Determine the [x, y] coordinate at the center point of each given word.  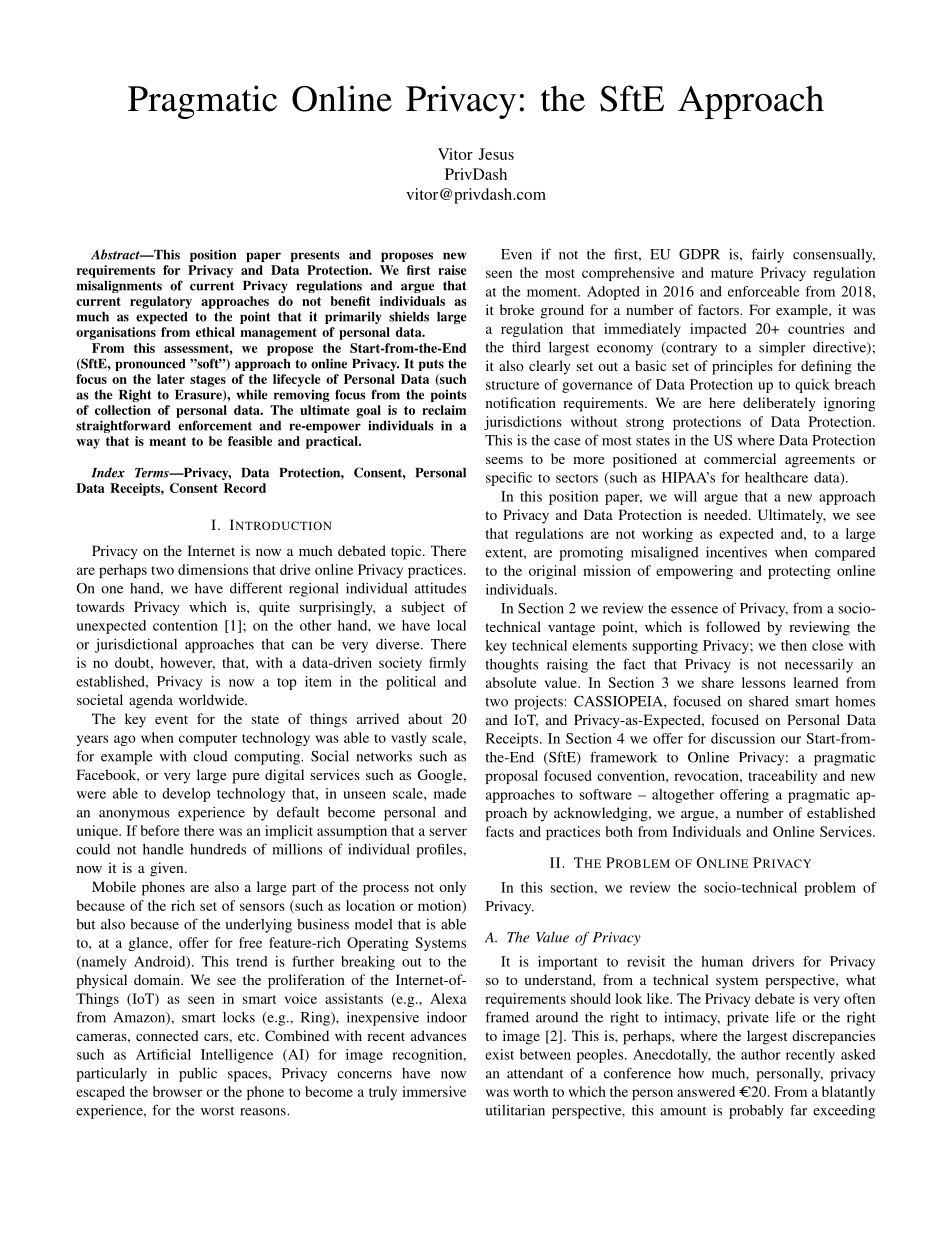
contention [185, 625]
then [794, 645]
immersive [434, 1091]
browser [177, 1091]
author [761, 1054]
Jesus [496, 154]
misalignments [119, 286]
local [451, 625]
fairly [767, 255]
